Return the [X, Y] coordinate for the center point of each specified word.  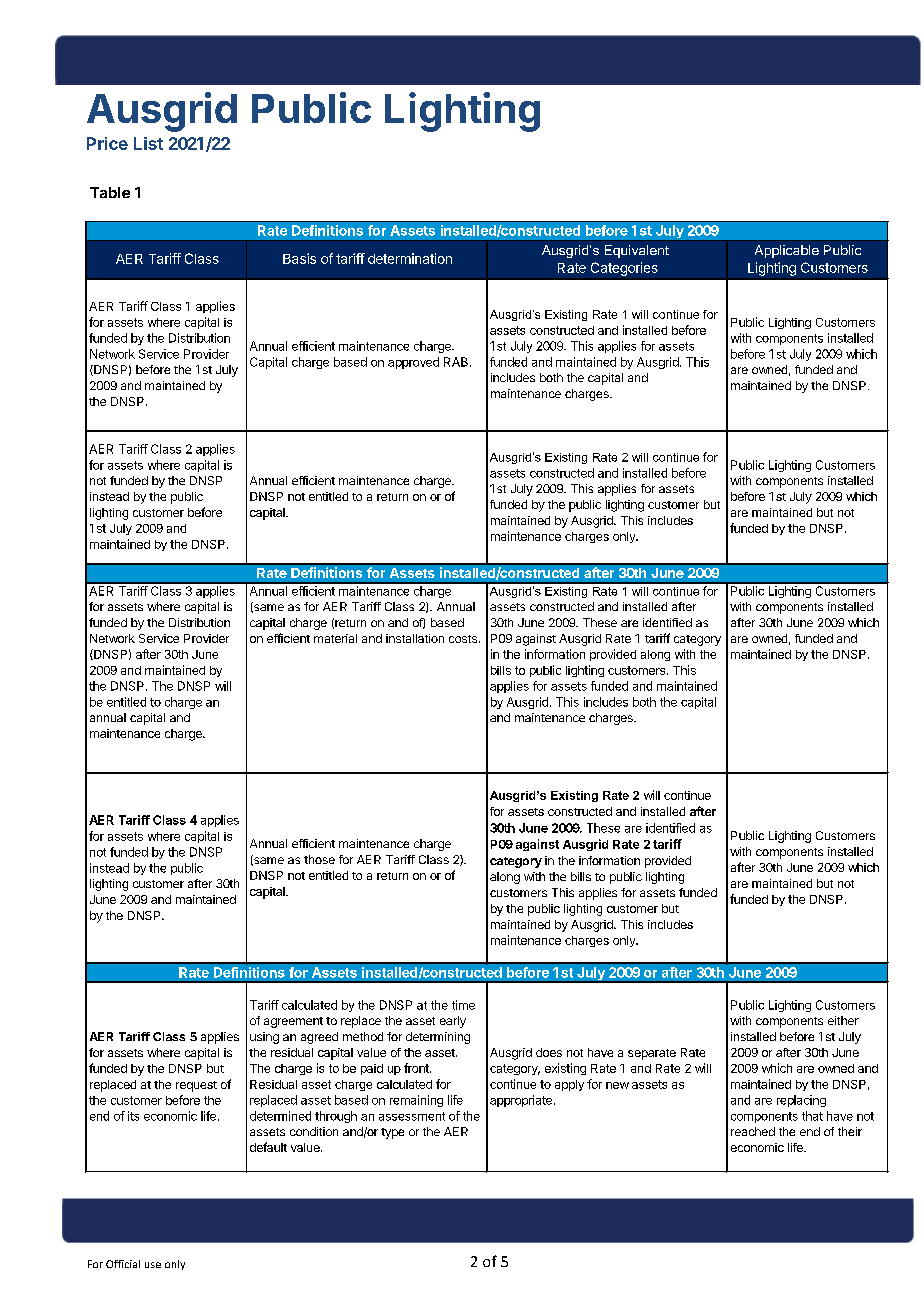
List [148, 143]
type [392, 1133]
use [153, 1265]
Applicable [787, 251]
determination [410, 258]
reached [753, 1131]
